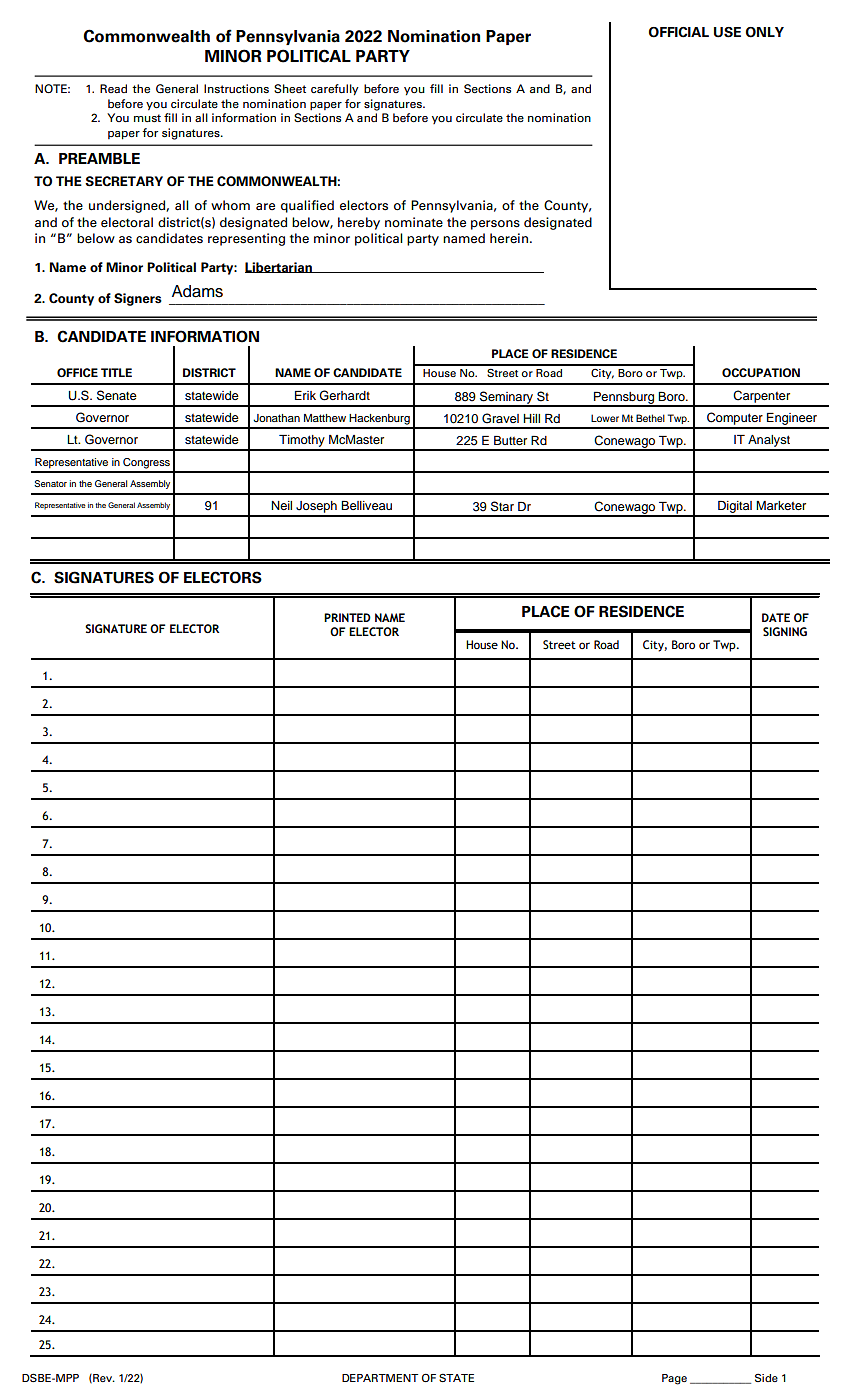  I want to click on OCCUPATION, so click(761, 373).
